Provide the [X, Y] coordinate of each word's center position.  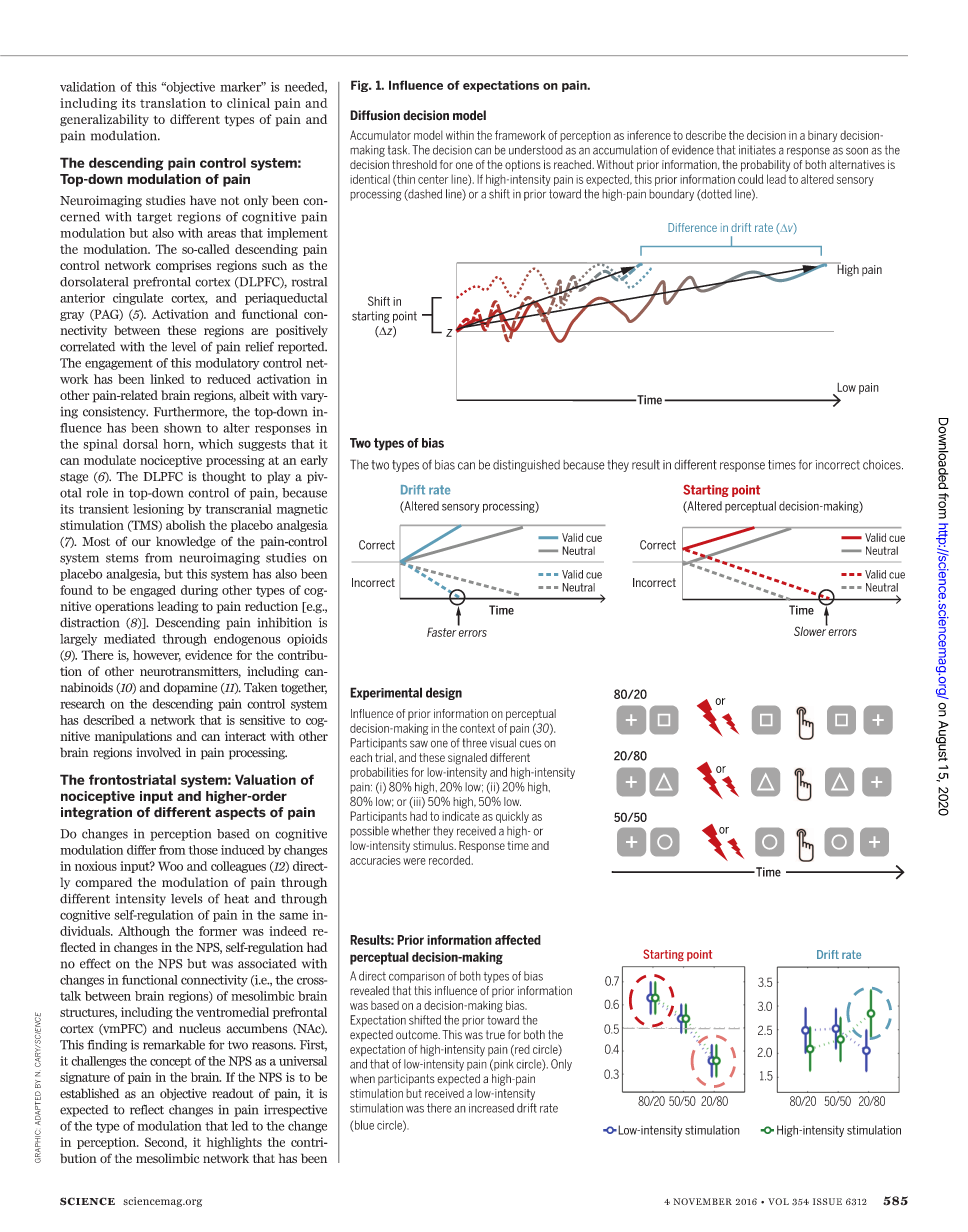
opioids [307, 640]
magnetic [302, 510]
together [304, 688]
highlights [234, 1143]
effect [95, 963]
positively [302, 331]
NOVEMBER [702, 1201]
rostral [309, 282]
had [317, 947]
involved [159, 752]
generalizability [104, 120]
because [304, 493]
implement [297, 234]
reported [302, 348]
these [181, 330]
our [141, 542]
